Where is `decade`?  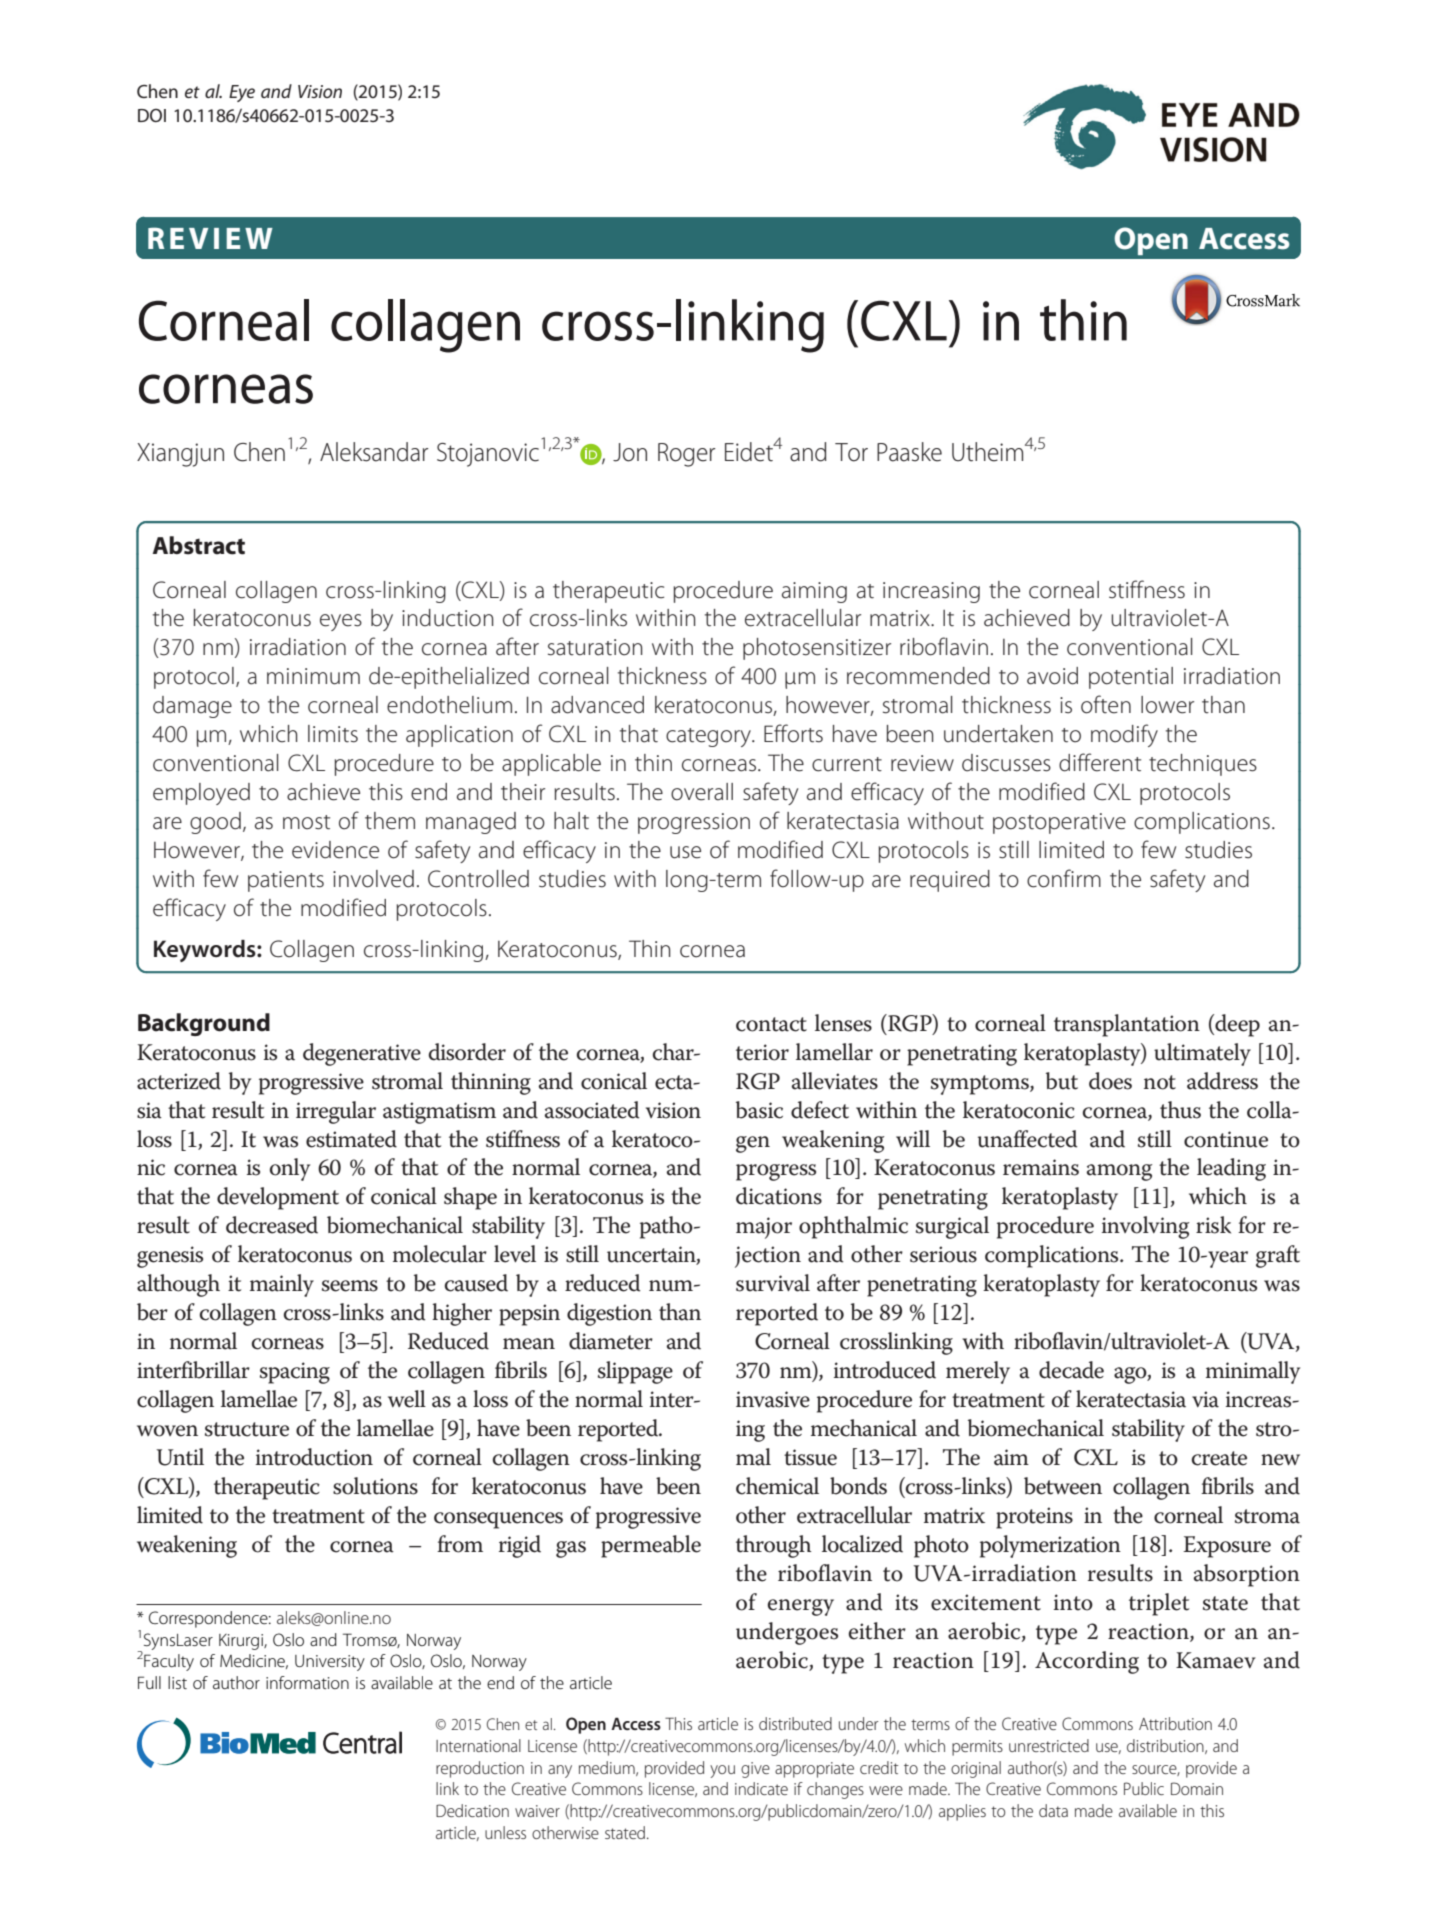 decade is located at coordinates (1071, 1370).
